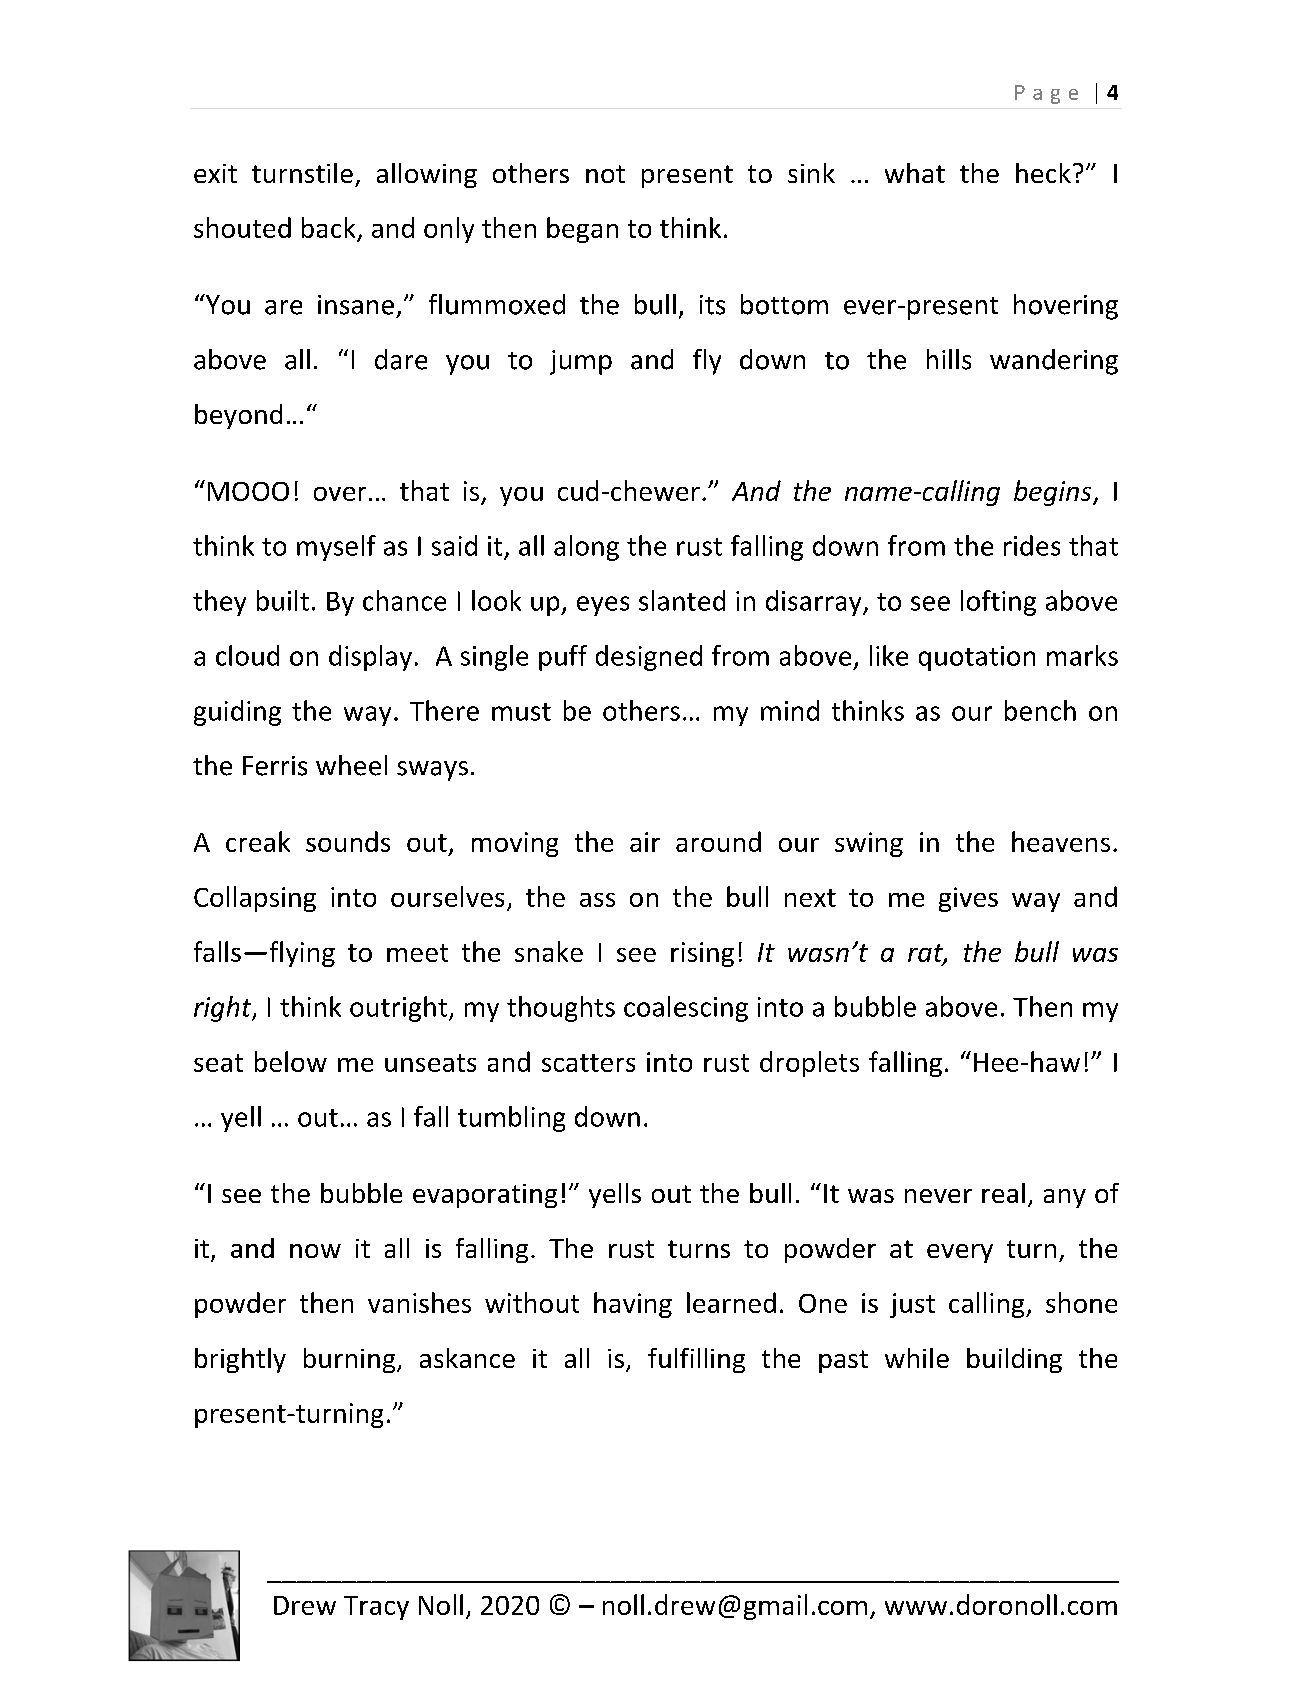  I want to click on Tracy, so click(376, 1608).
